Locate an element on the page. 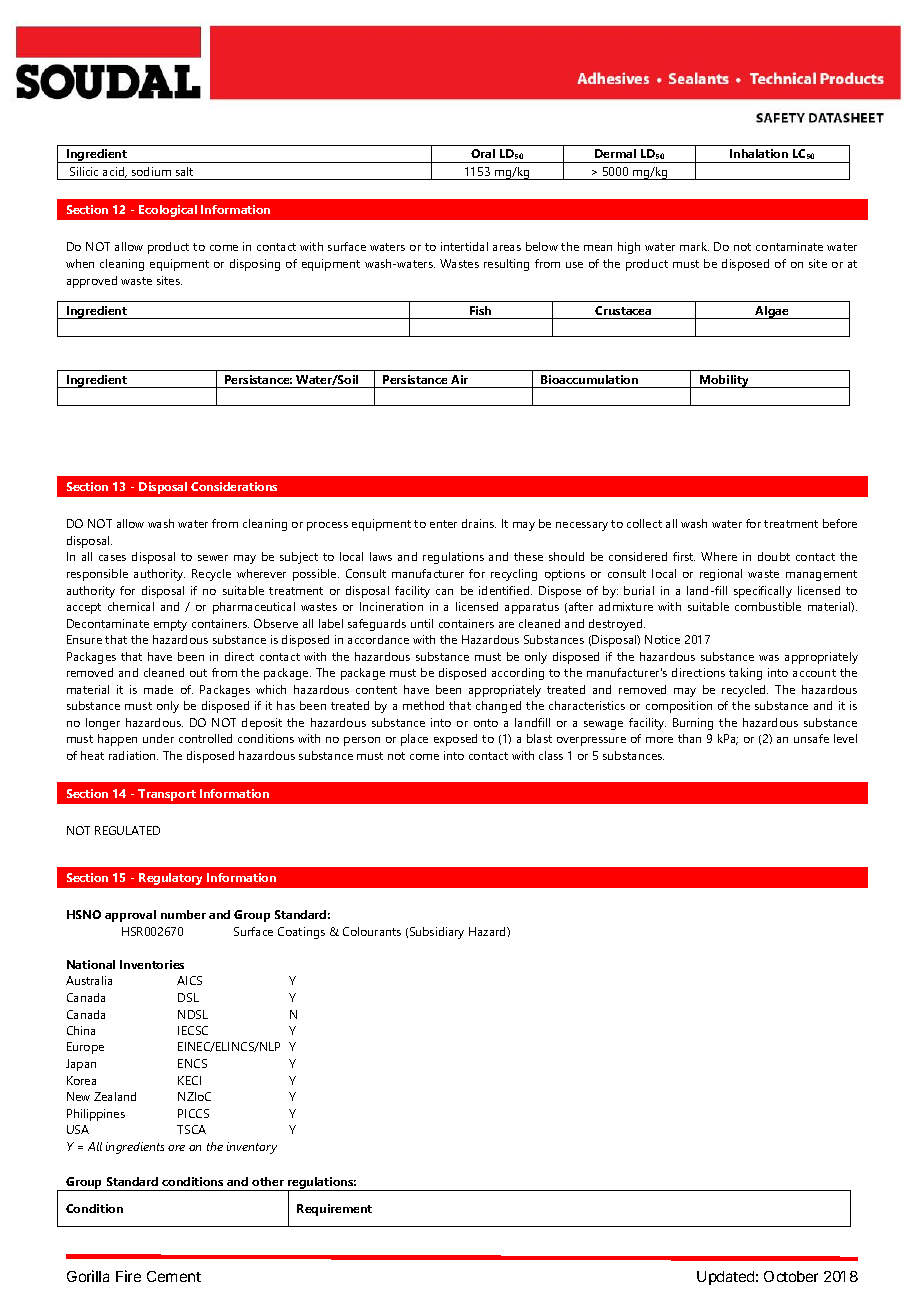 This document has height=1308, width=924. unsafe is located at coordinates (811, 738).
